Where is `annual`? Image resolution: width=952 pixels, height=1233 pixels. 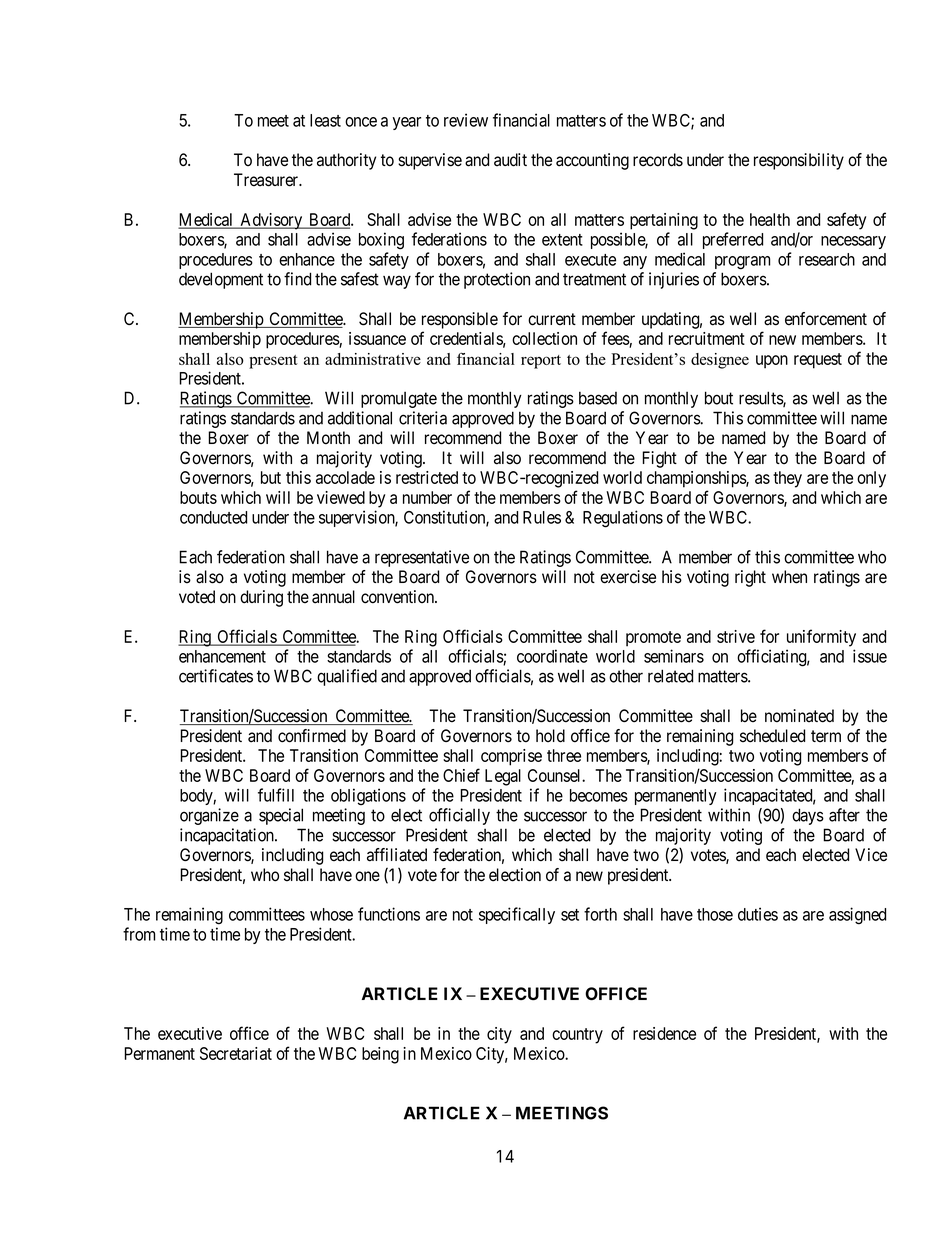
annual is located at coordinates (333, 597).
